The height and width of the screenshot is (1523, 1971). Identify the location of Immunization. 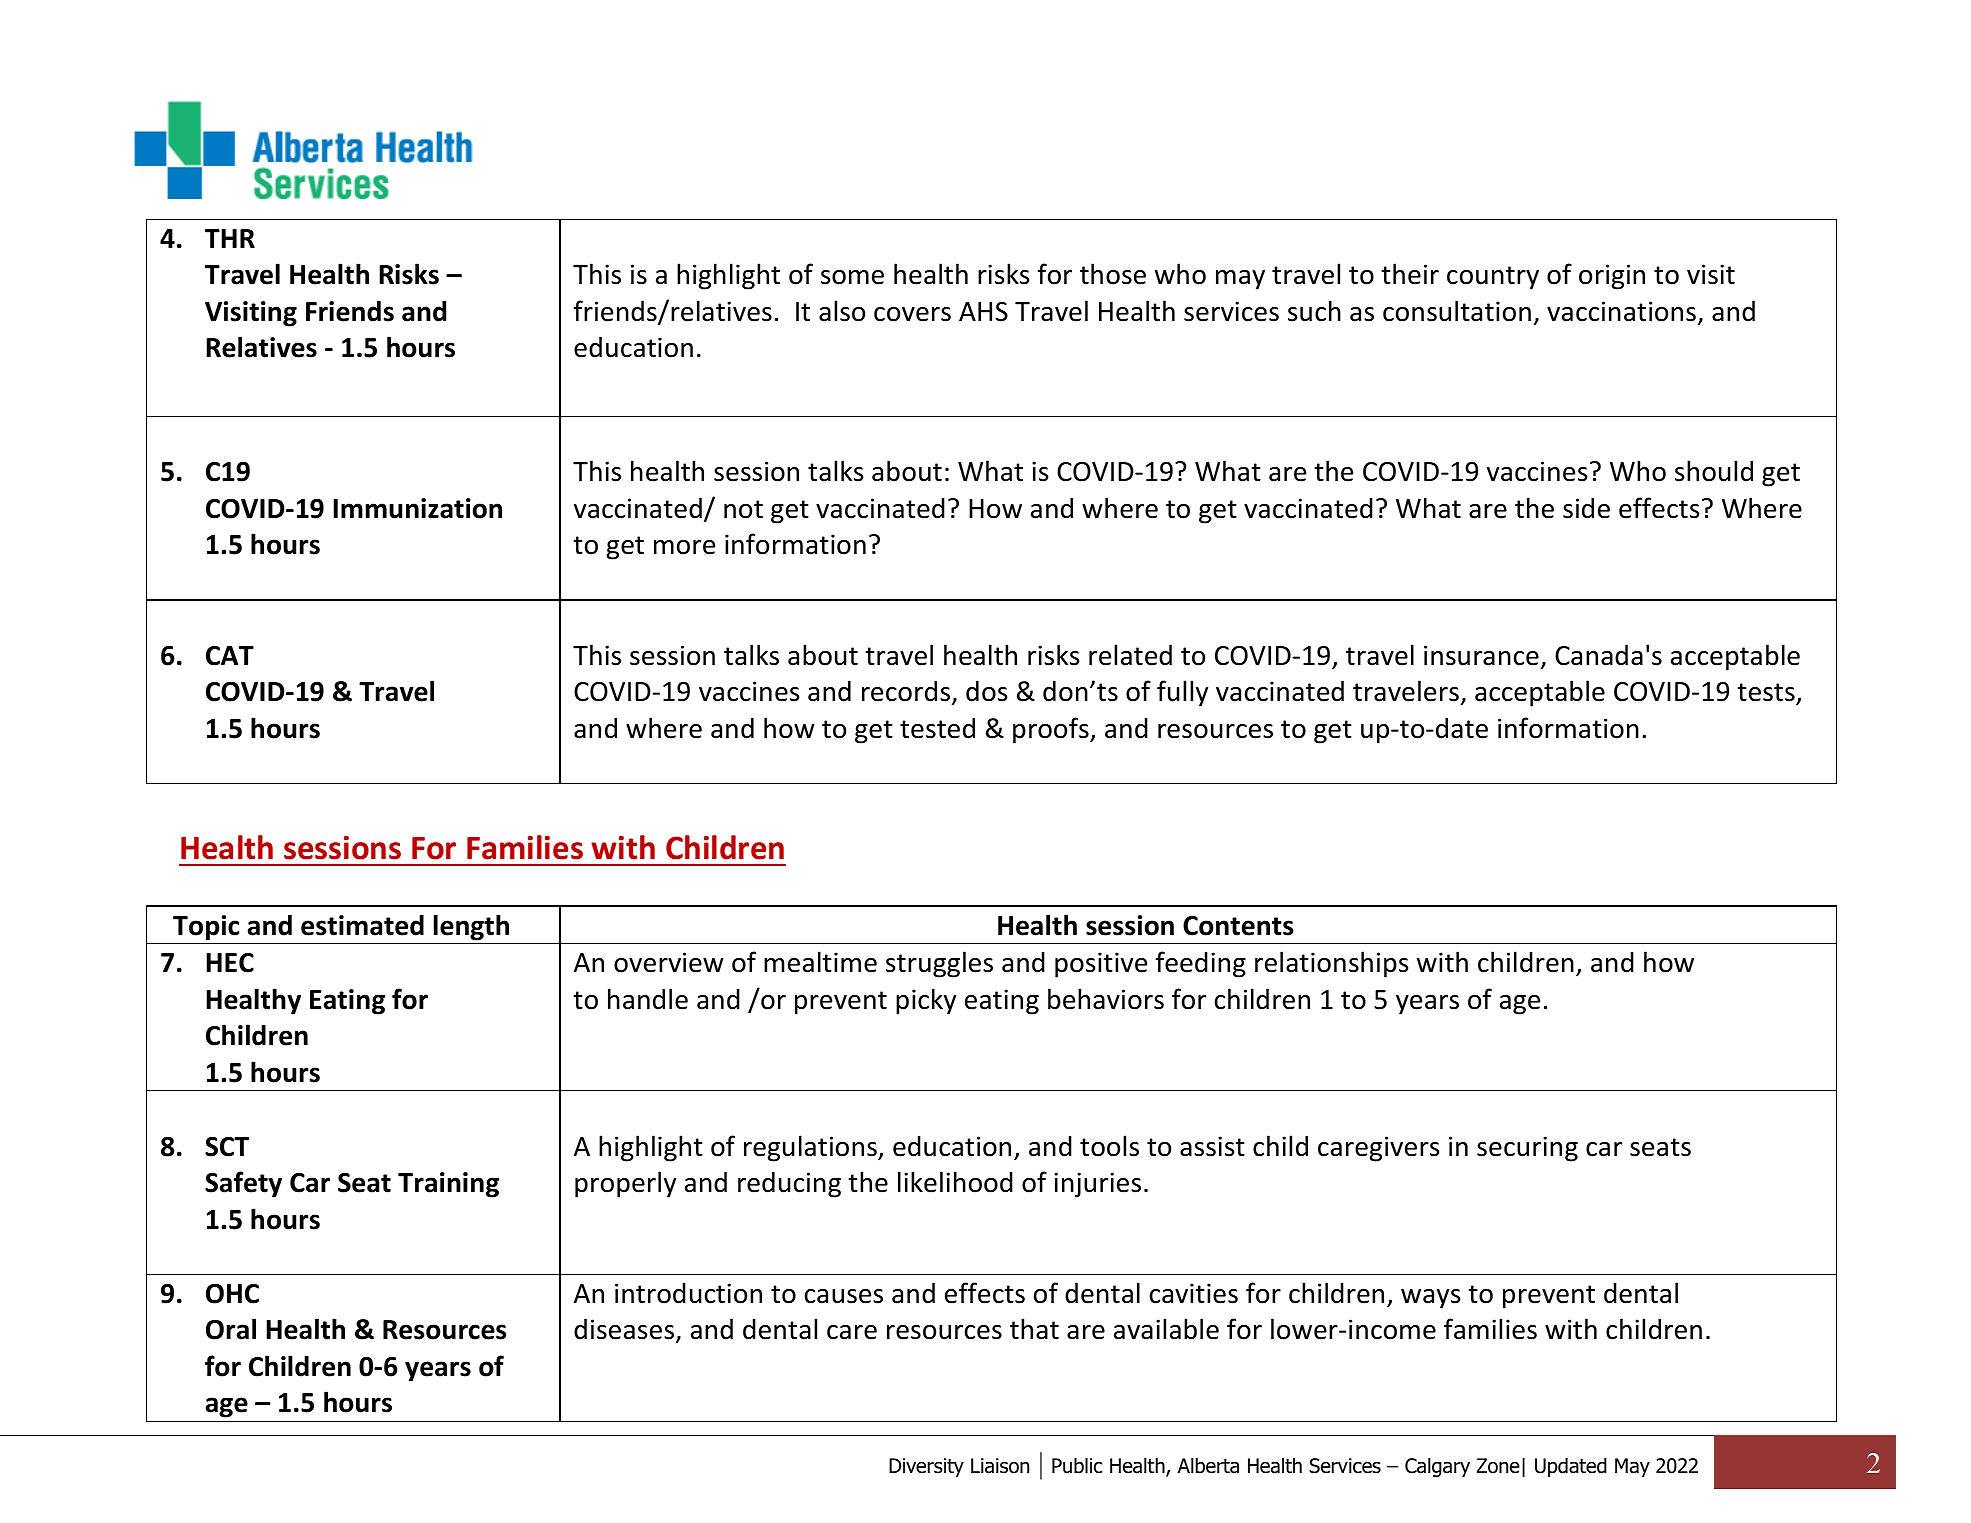
(417, 508).
